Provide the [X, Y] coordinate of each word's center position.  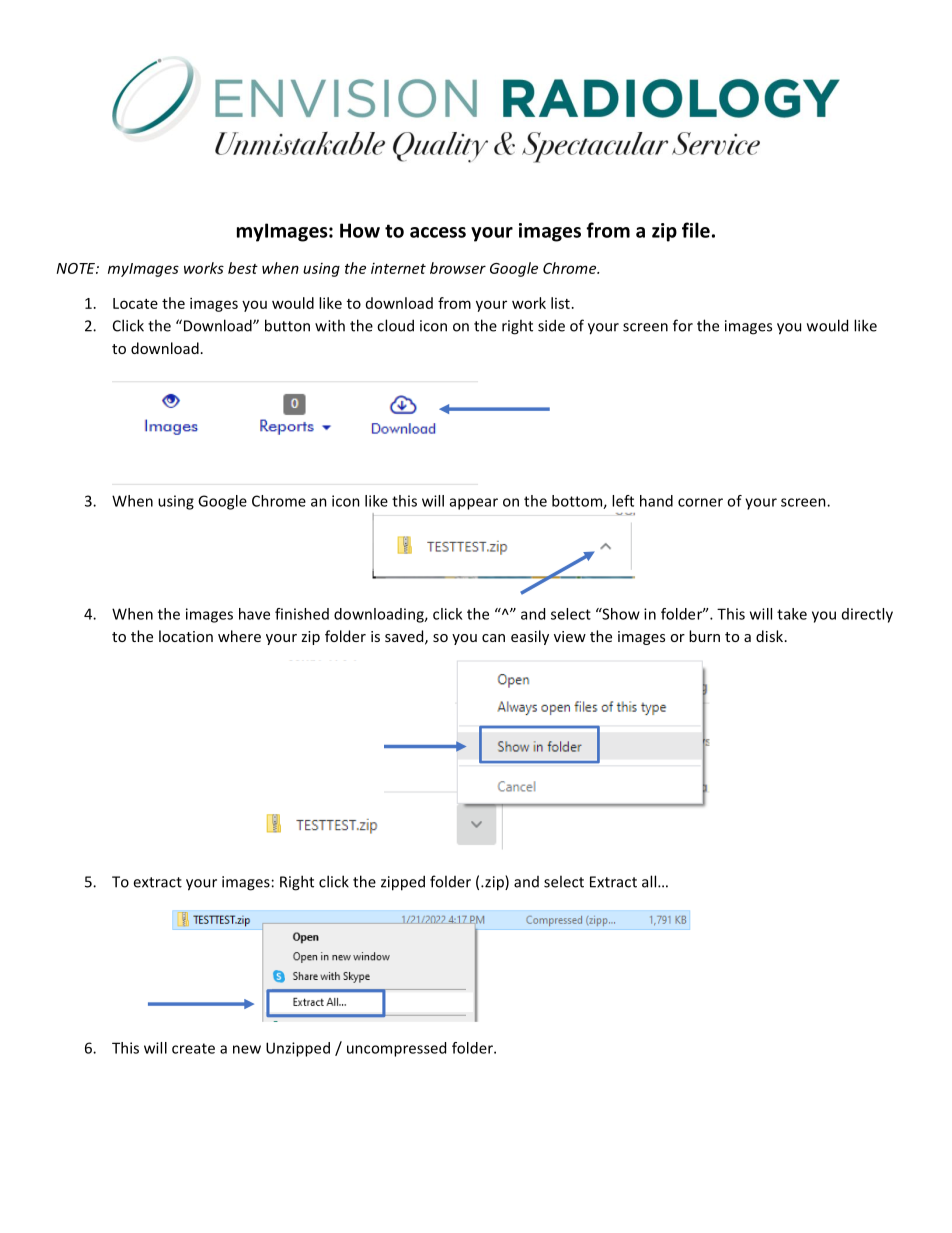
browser [458, 268]
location [186, 636]
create [193, 1048]
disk [771, 636]
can [493, 638]
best [243, 268]
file [696, 230]
